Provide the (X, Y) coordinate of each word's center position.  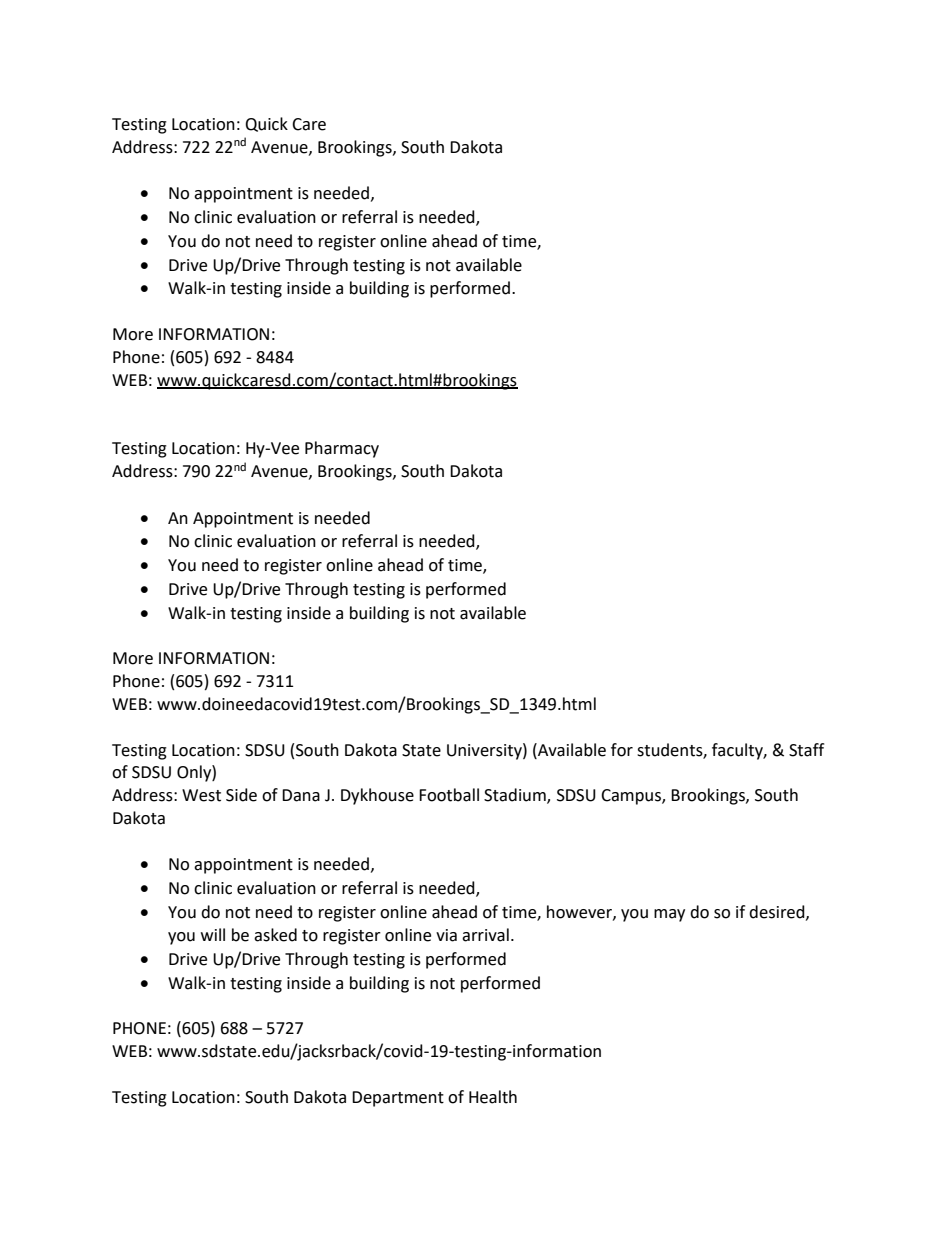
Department (398, 1099)
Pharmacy (342, 449)
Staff (806, 750)
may (669, 915)
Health (493, 1097)
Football (449, 795)
